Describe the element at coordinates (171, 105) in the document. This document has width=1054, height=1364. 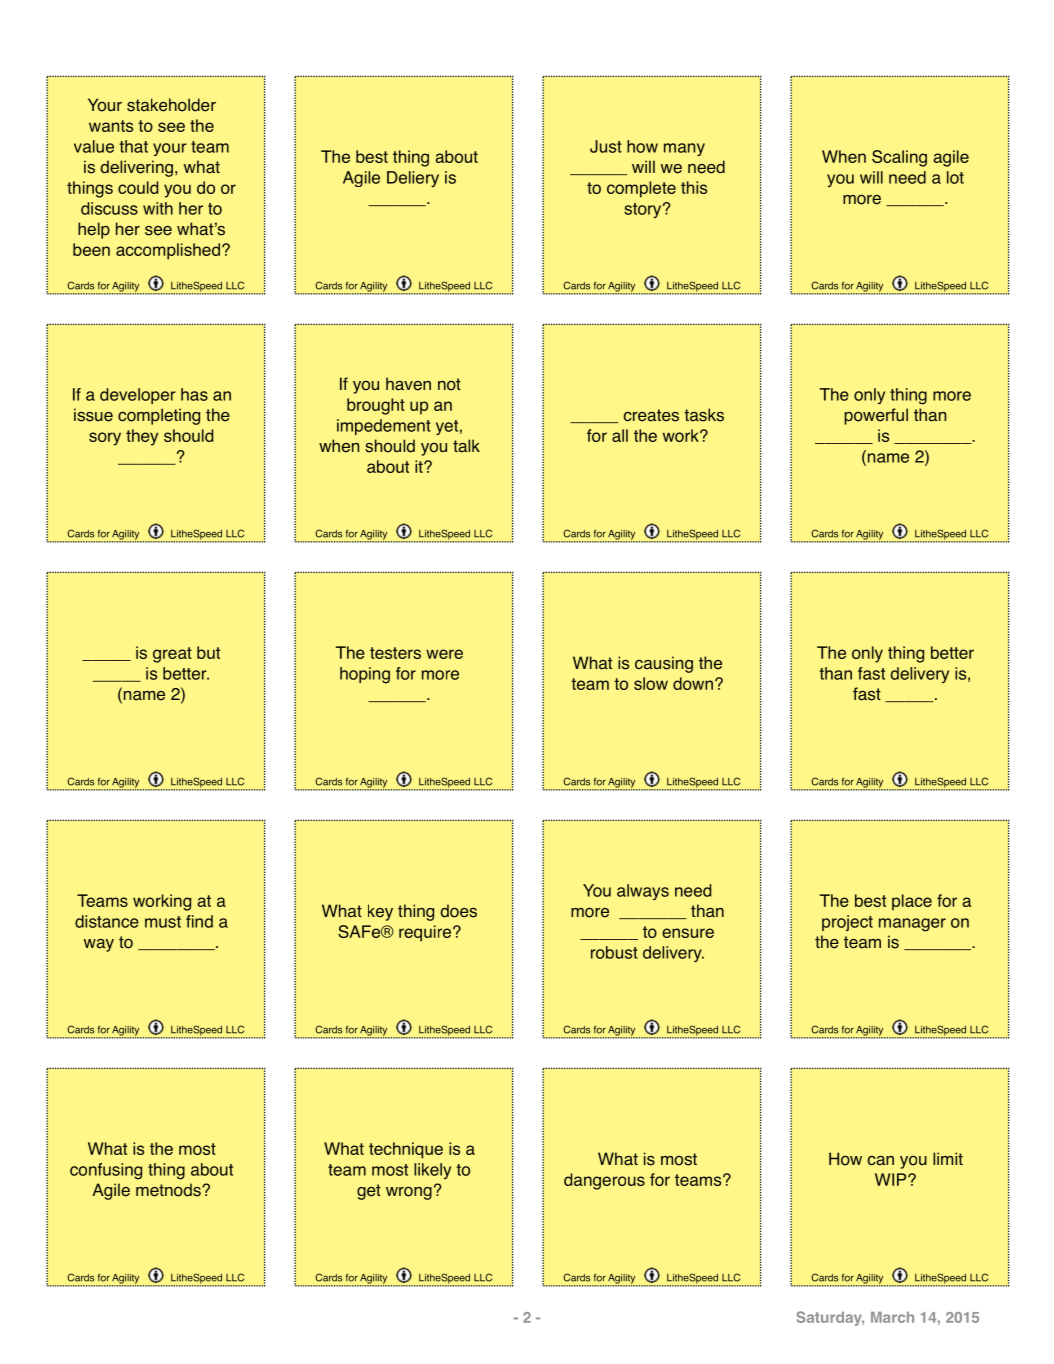
I see `stakeholder` at that location.
